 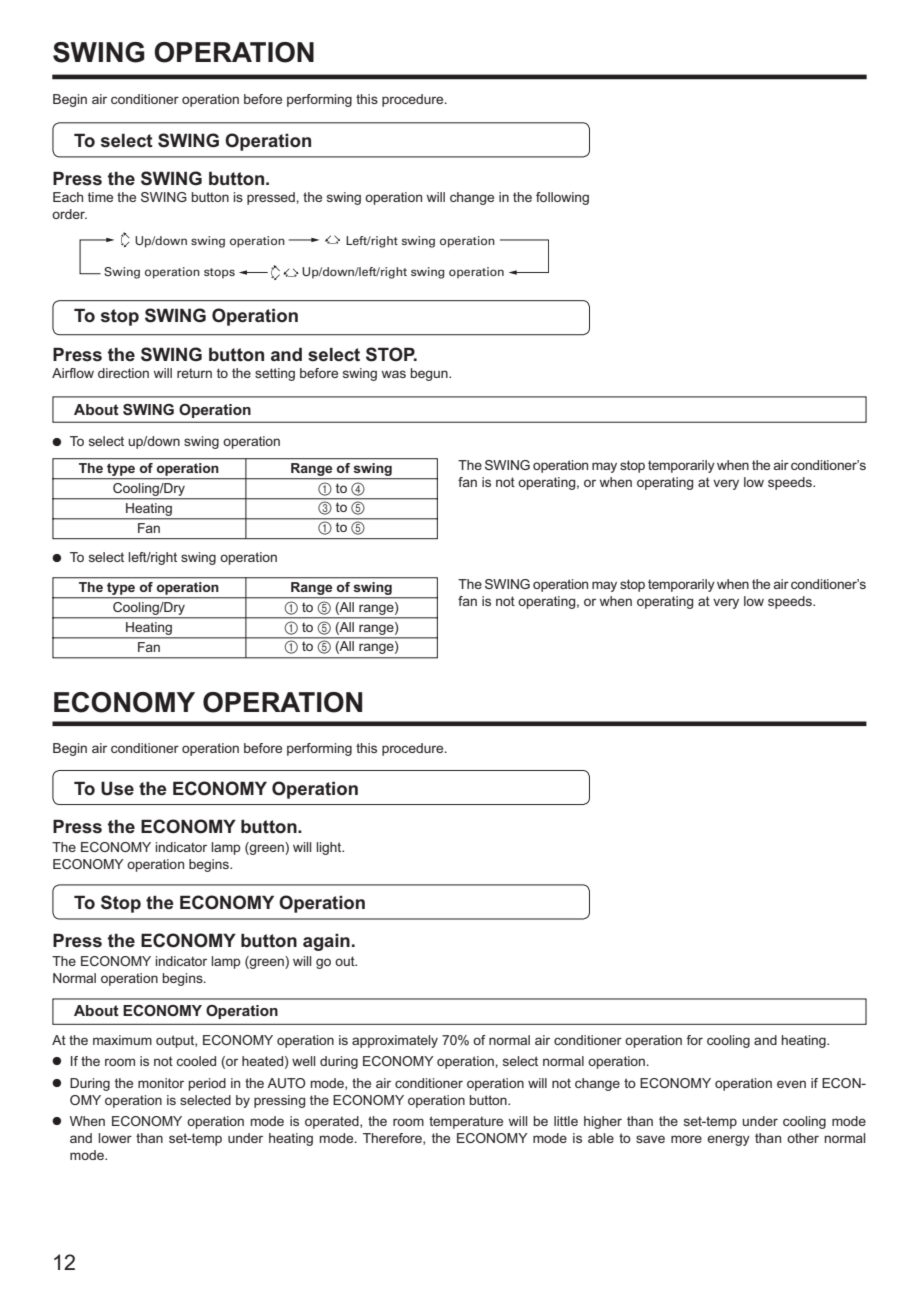 I want to click on monitor, so click(x=161, y=1083).
